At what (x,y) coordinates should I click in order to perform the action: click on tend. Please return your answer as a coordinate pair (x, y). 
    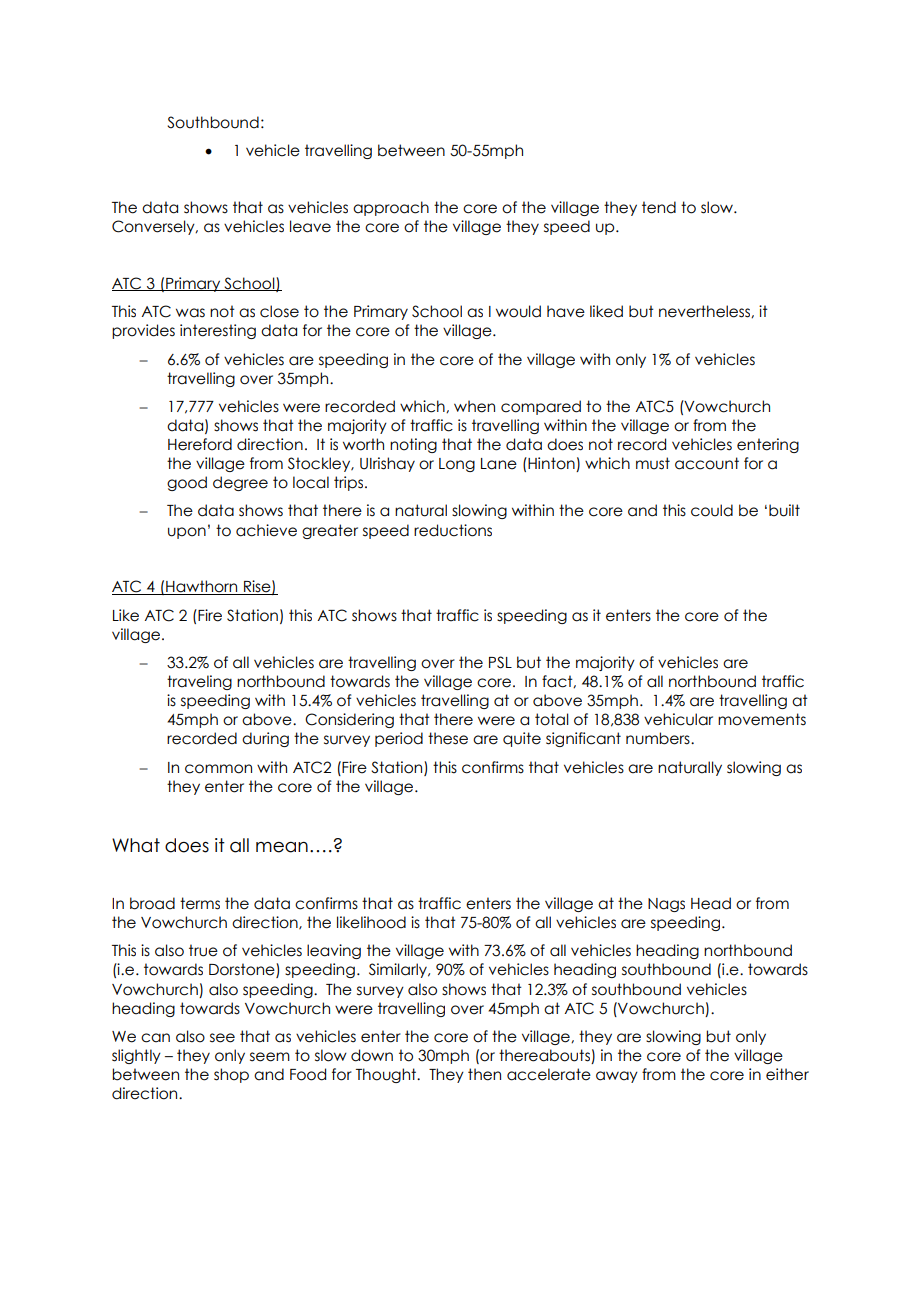
    Looking at the image, I should click on (659, 207).
